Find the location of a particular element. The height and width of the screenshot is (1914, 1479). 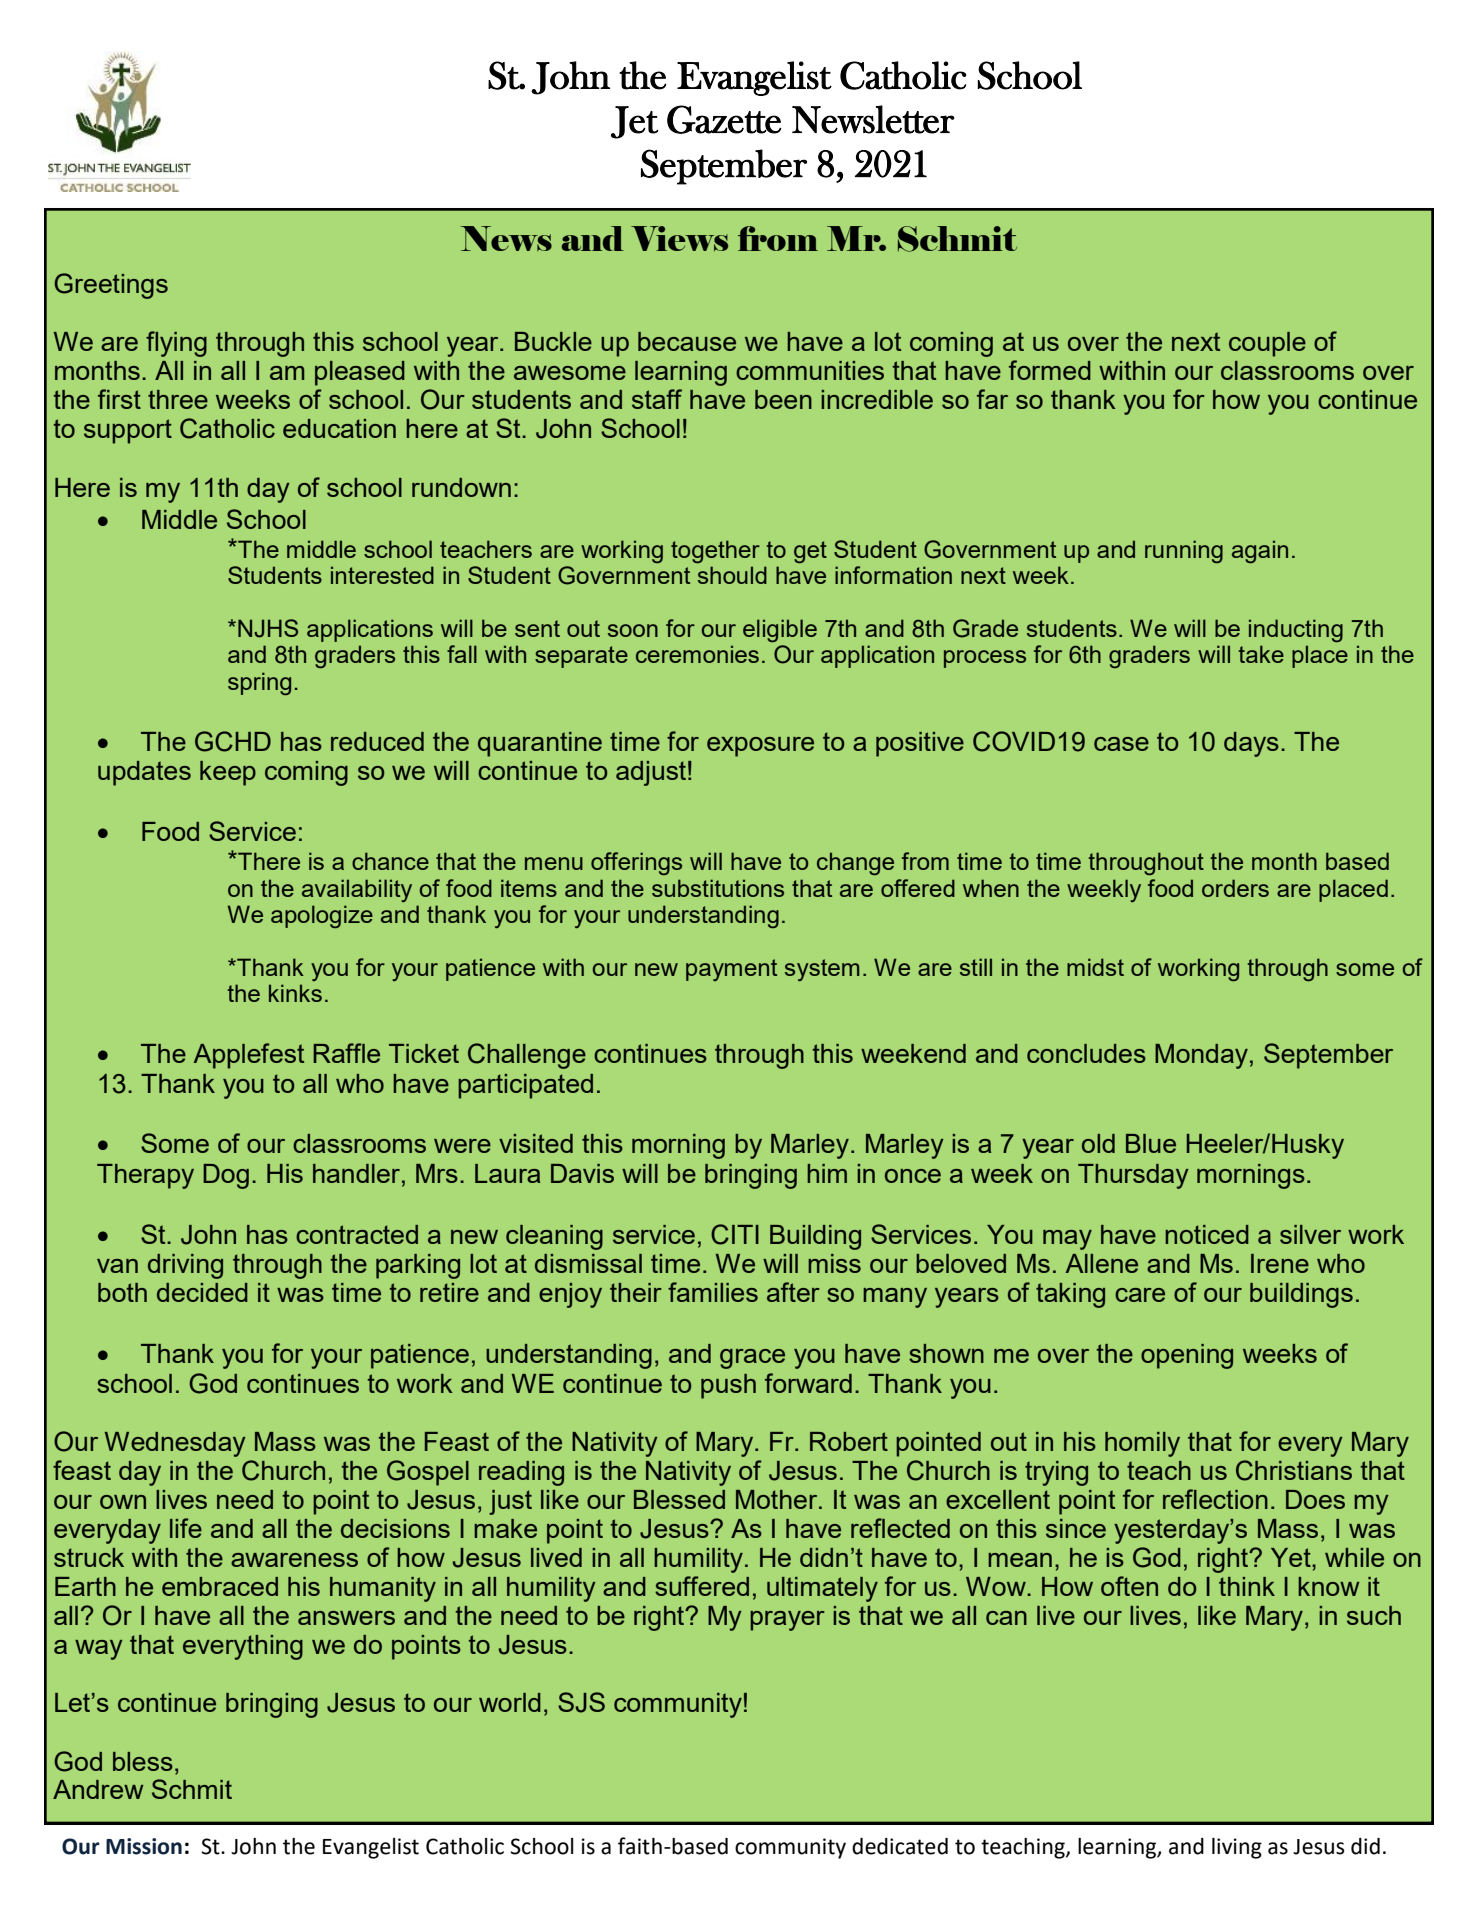

dedicated is located at coordinates (900, 1846).
